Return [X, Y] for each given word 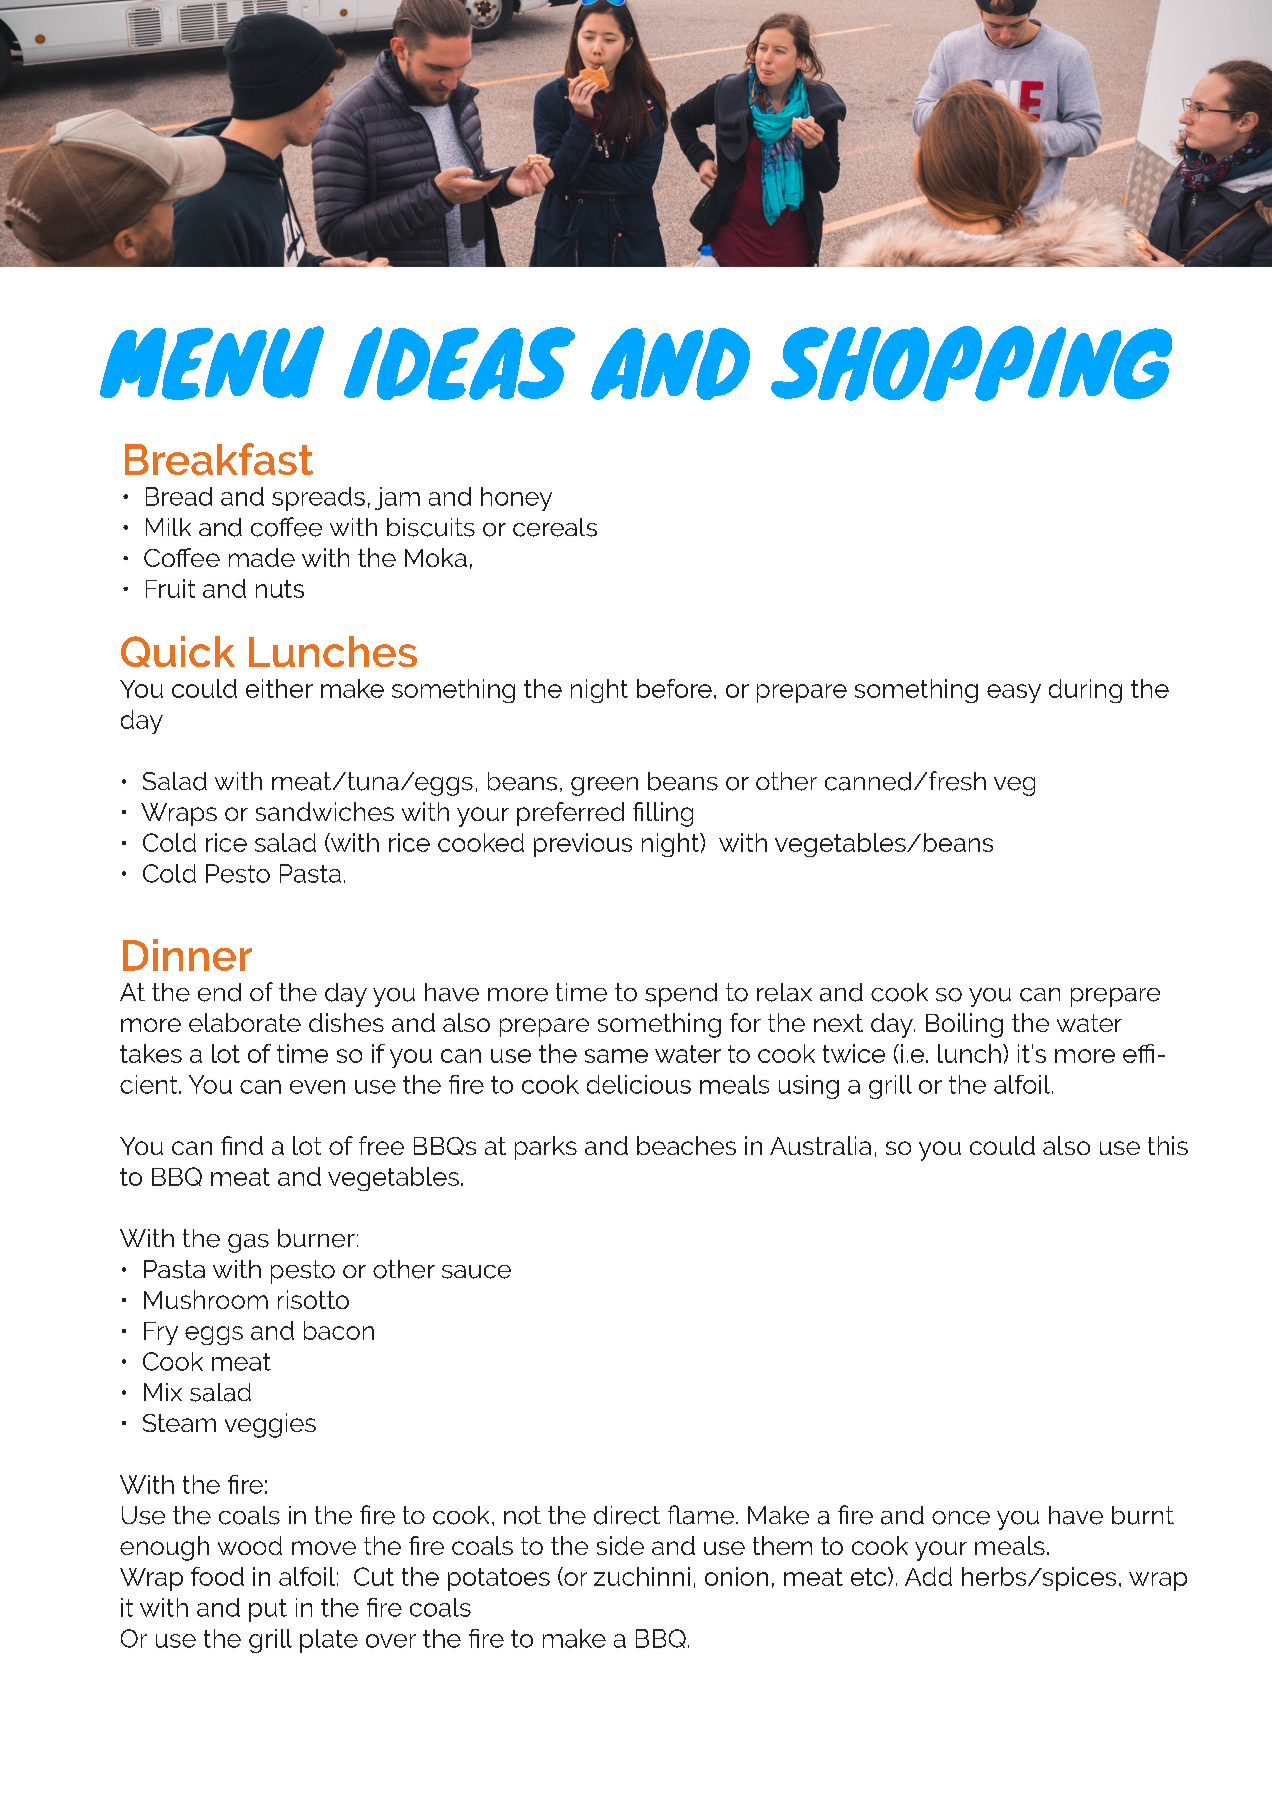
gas [248, 1243]
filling [663, 814]
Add [928, 1576]
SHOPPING [971, 363]
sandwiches [325, 811]
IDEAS [459, 363]
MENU [212, 363]
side [620, 1545]
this [1168, 1145]
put [268, 1610]
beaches [686, 1145]
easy [1014, 693]
